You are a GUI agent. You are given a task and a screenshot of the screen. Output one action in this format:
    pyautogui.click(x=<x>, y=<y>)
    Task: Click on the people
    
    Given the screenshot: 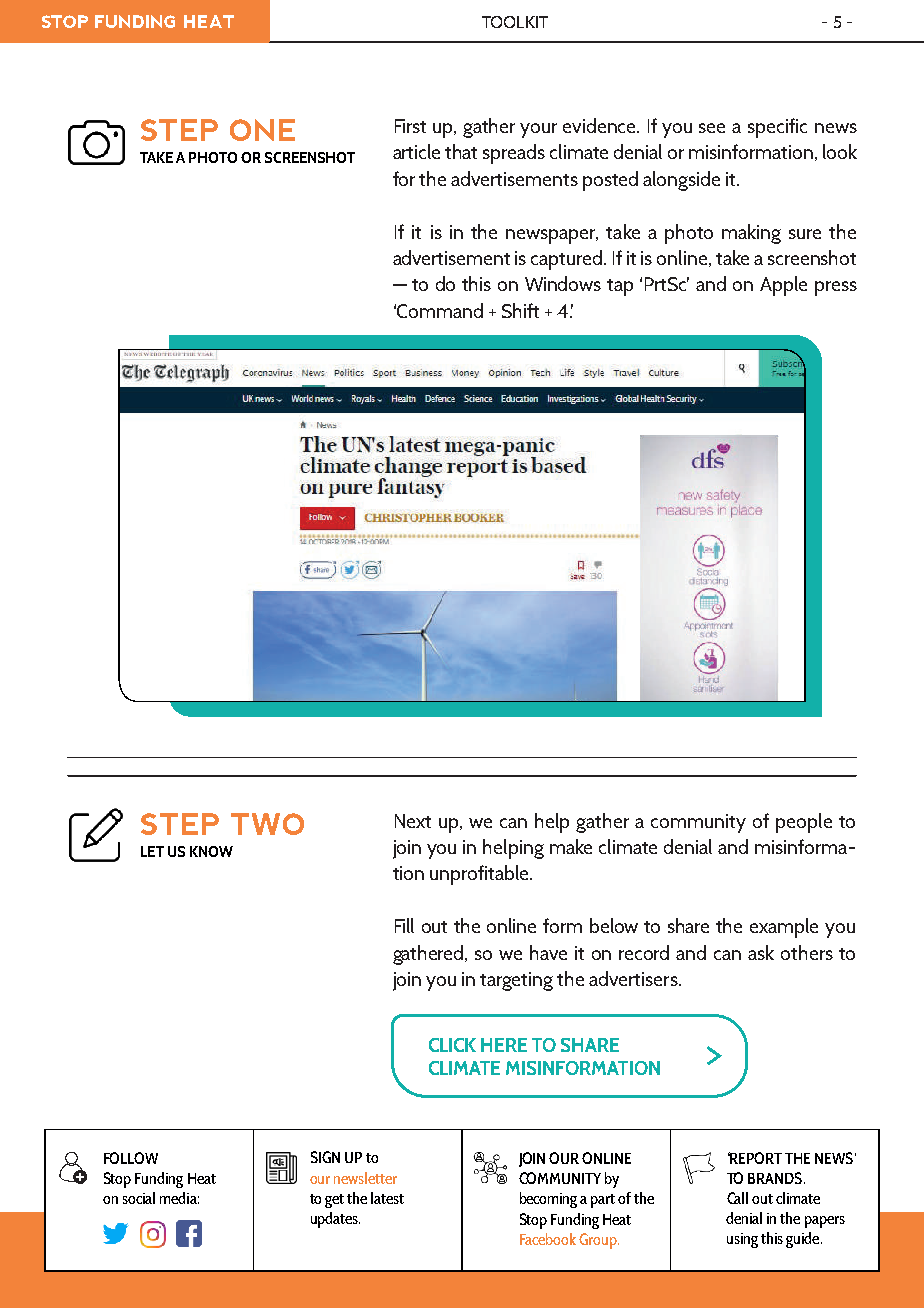 What is the action you would take?
    pyautogui.click(x=804, y=823)
